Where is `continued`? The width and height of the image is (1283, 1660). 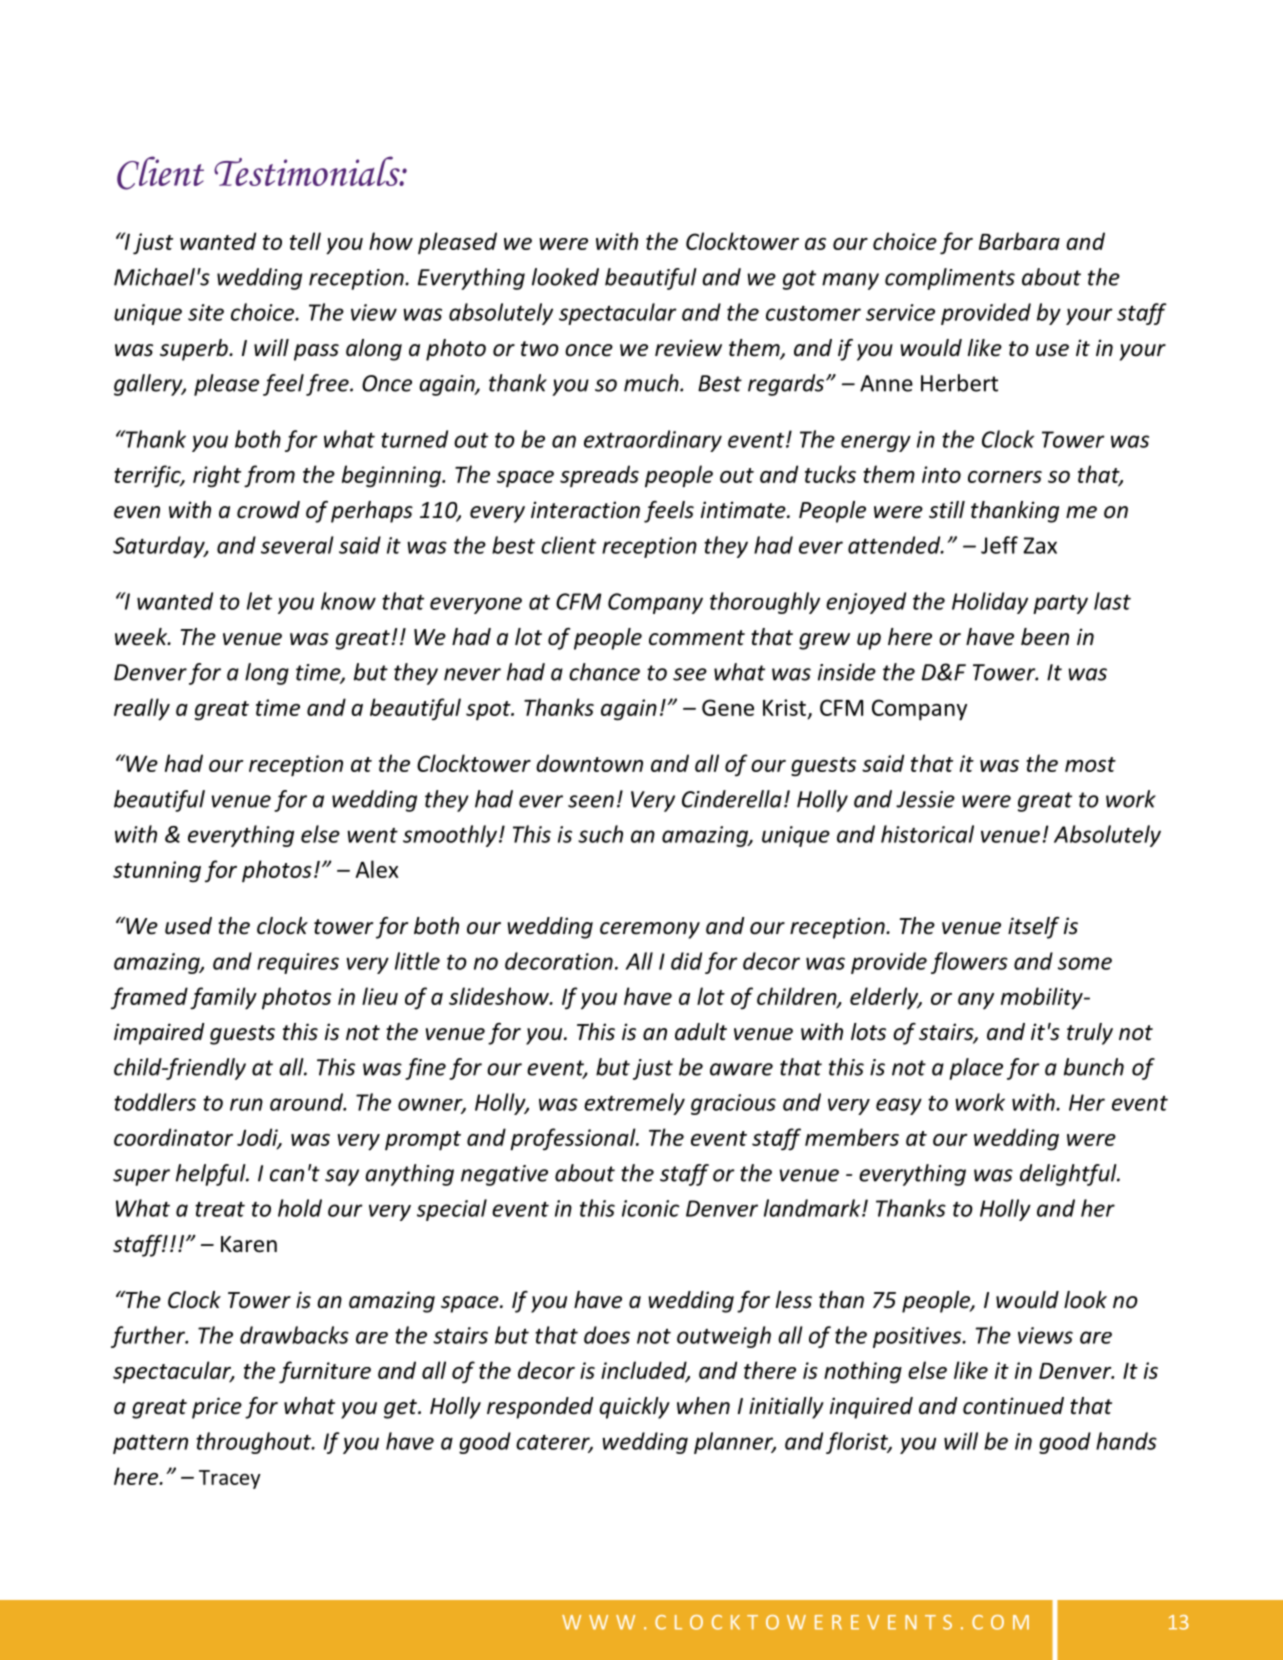 continued is located at coordinates (1013, 1406).
